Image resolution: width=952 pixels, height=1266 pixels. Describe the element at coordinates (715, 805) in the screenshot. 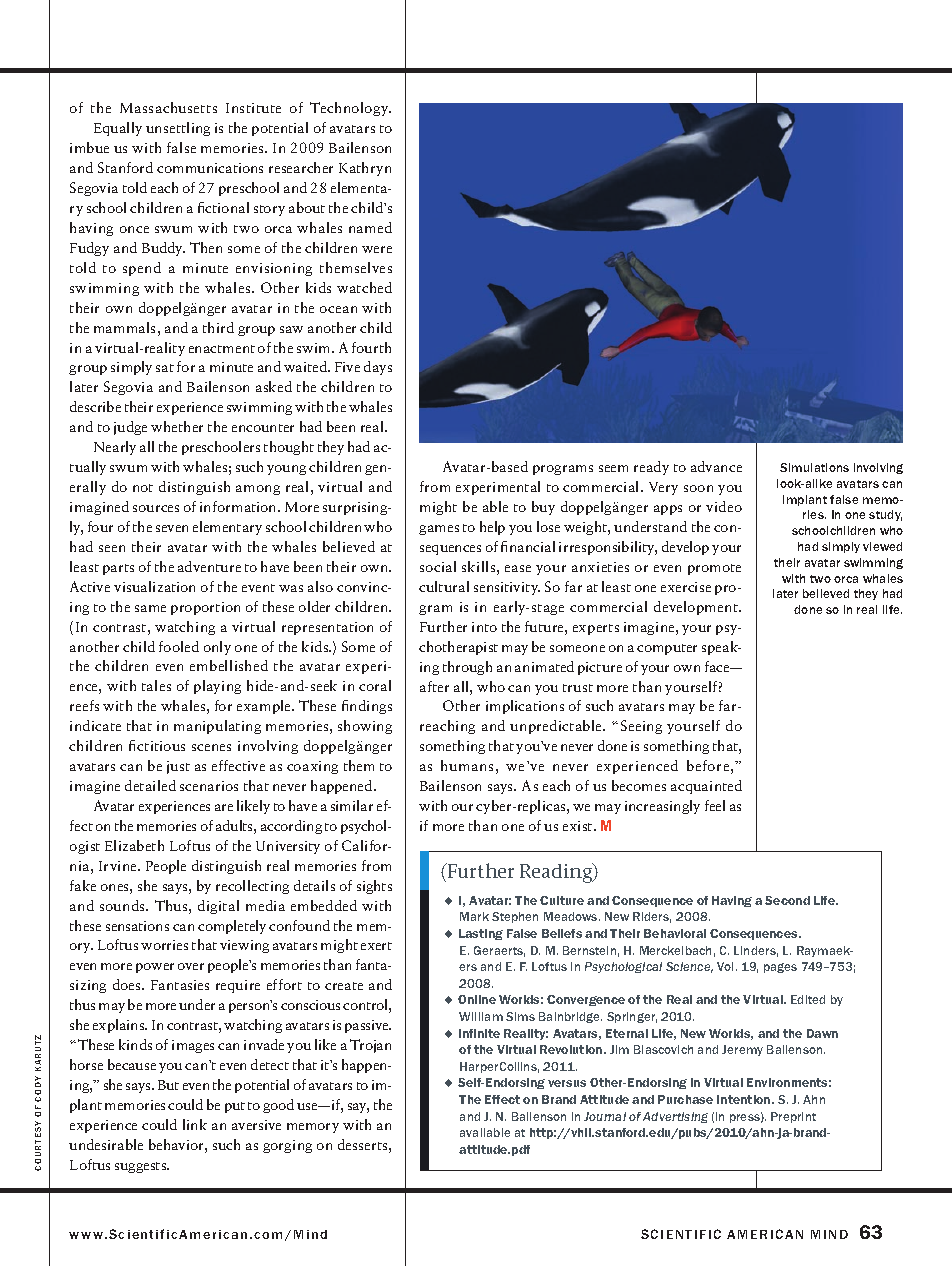

I see `feel` at that location.
